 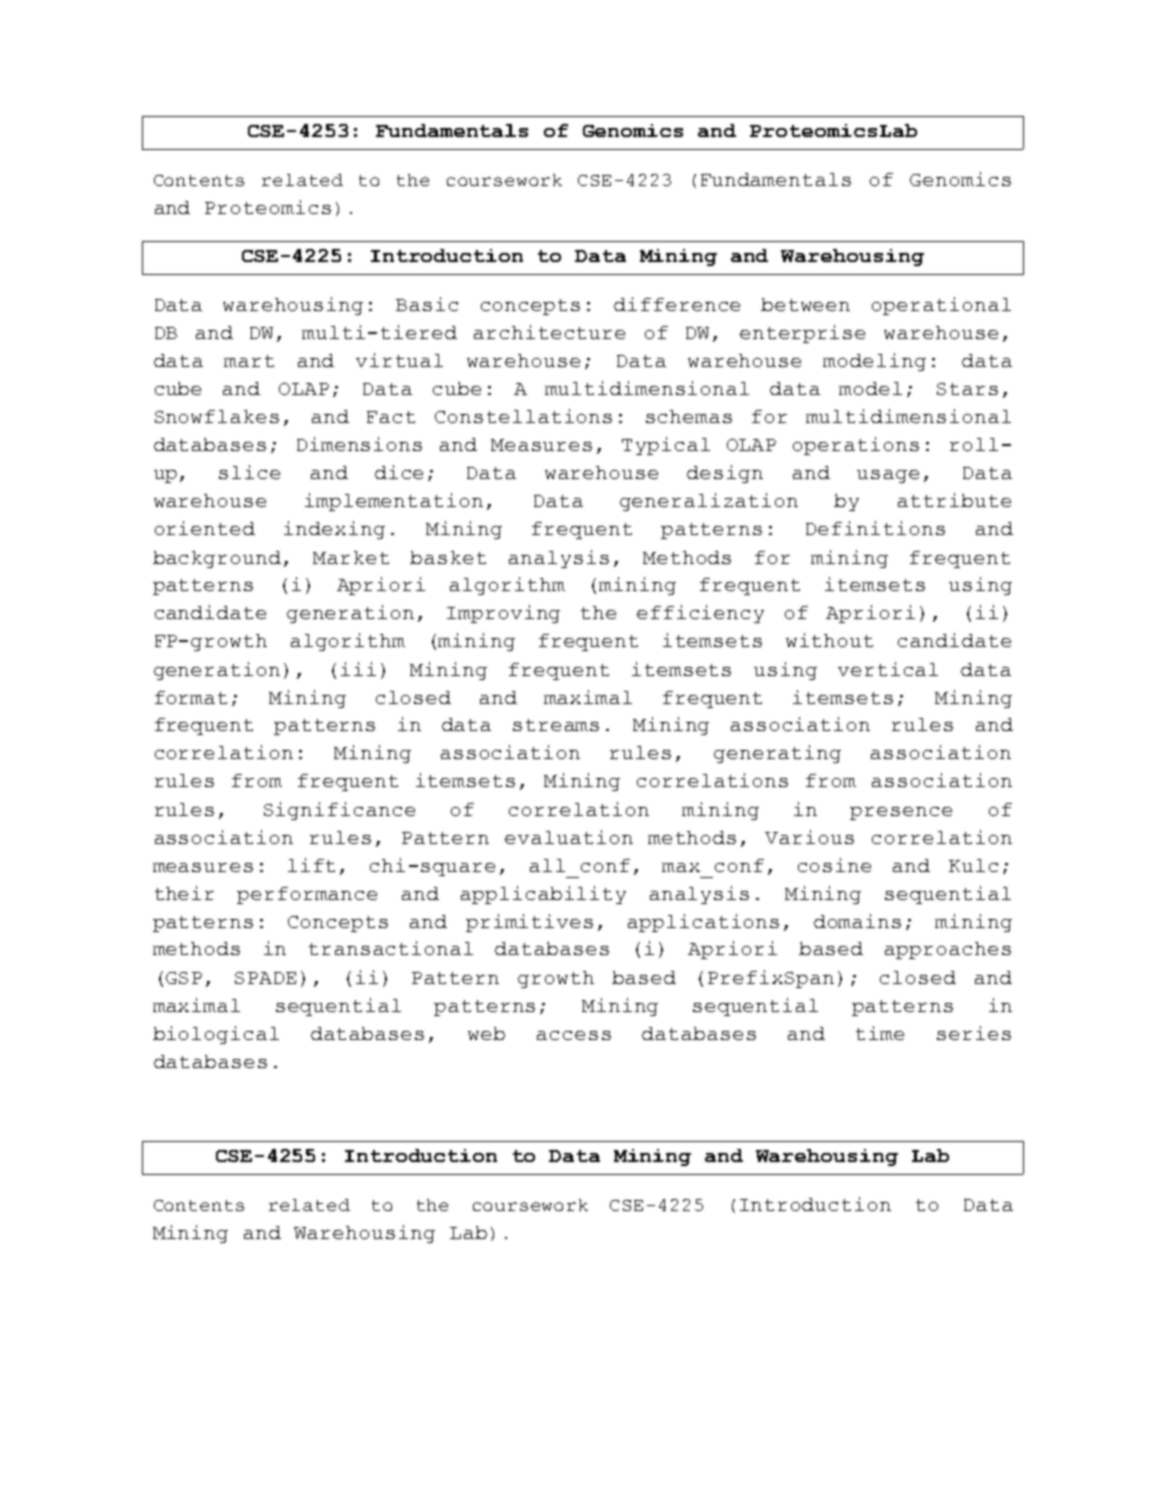 I want to click on operational, so click(x=941, y=306).
